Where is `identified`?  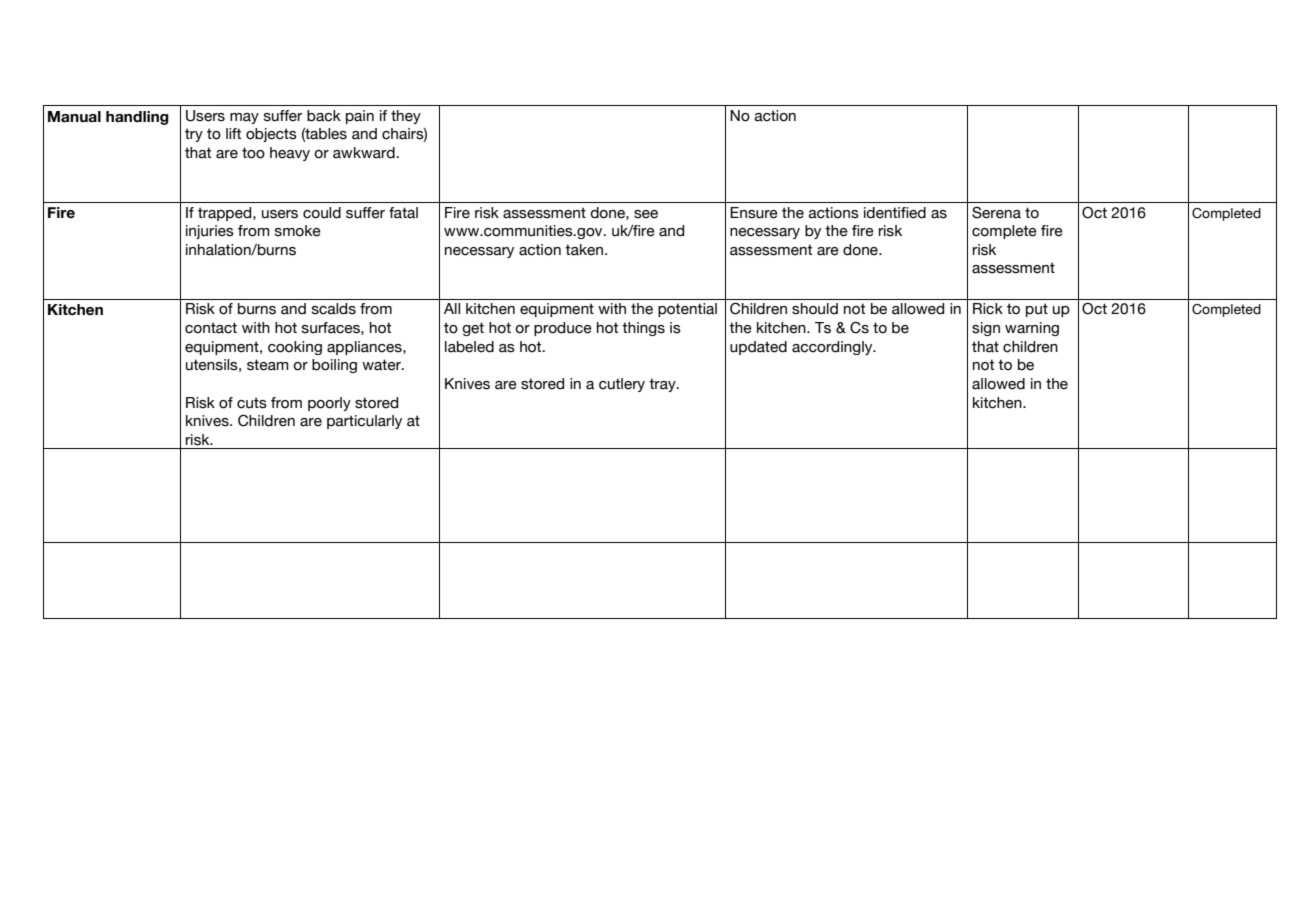
identified is located at coordinates (895, 213).
